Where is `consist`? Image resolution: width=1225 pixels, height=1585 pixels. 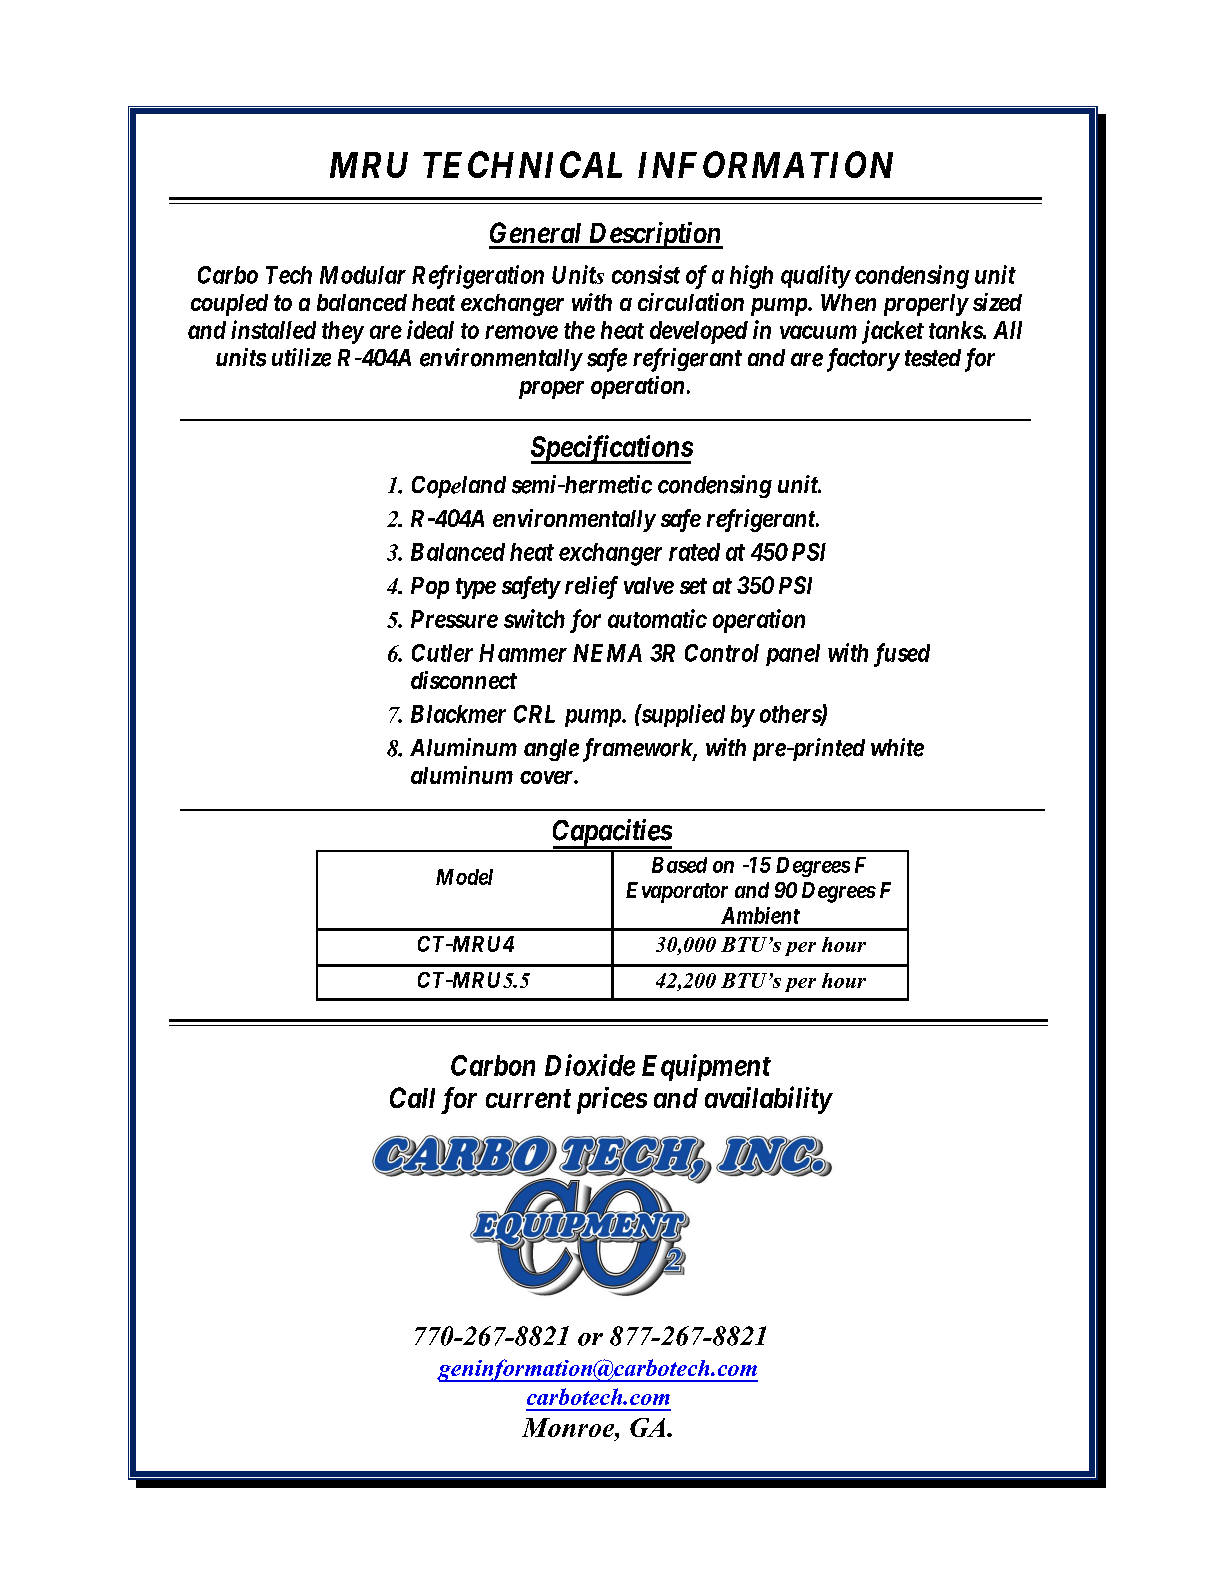
consist is located at coordinates (646, 274).
